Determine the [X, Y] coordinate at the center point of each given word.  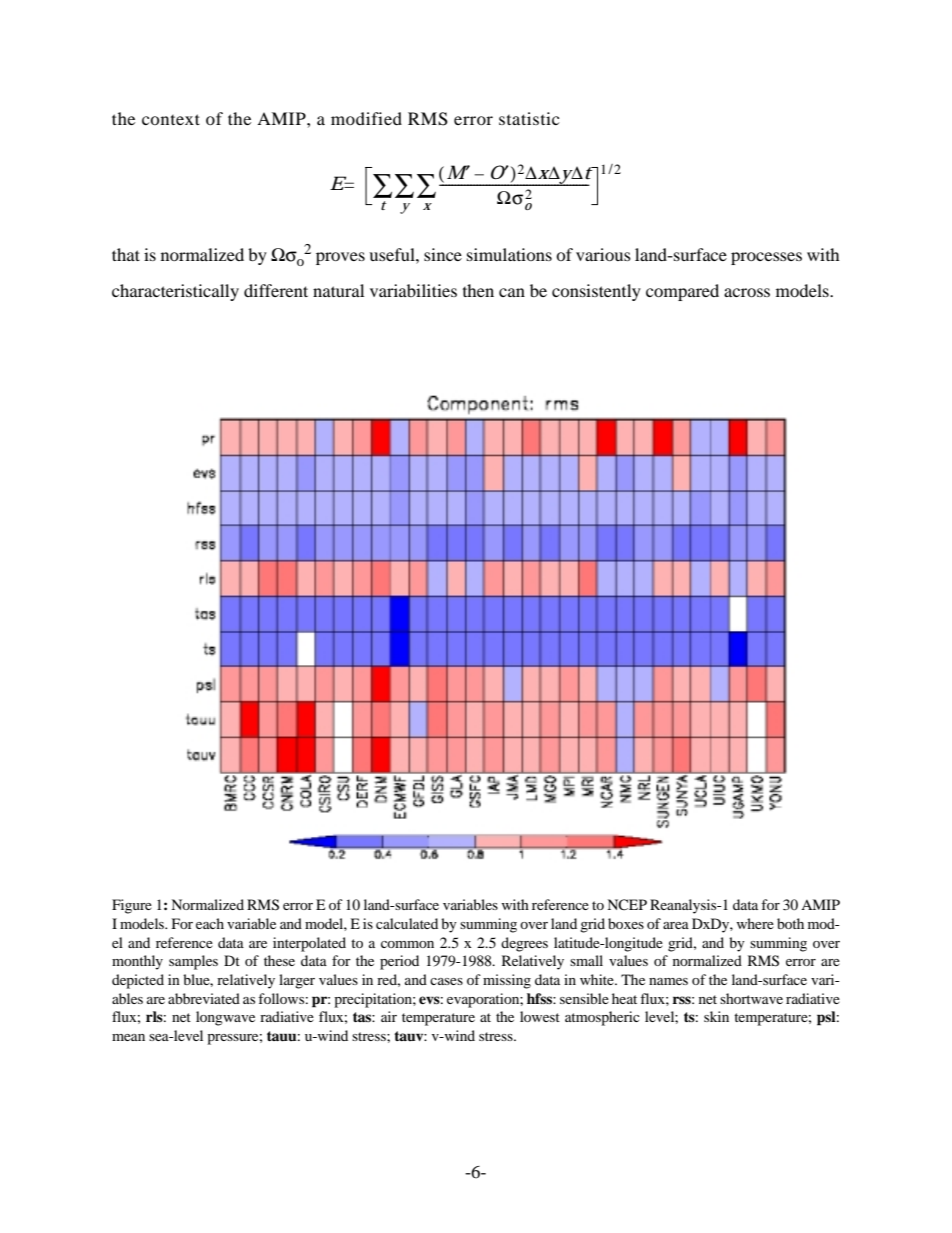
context [171, 119]
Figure [132, 906]
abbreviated [204, 998]
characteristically [175, 292]
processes [766, 258]
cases [446, 981]
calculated [407, 923]
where [755, 923]
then [478, 290]
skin [716, 1016]
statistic [529, 118]
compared [682, 292]
